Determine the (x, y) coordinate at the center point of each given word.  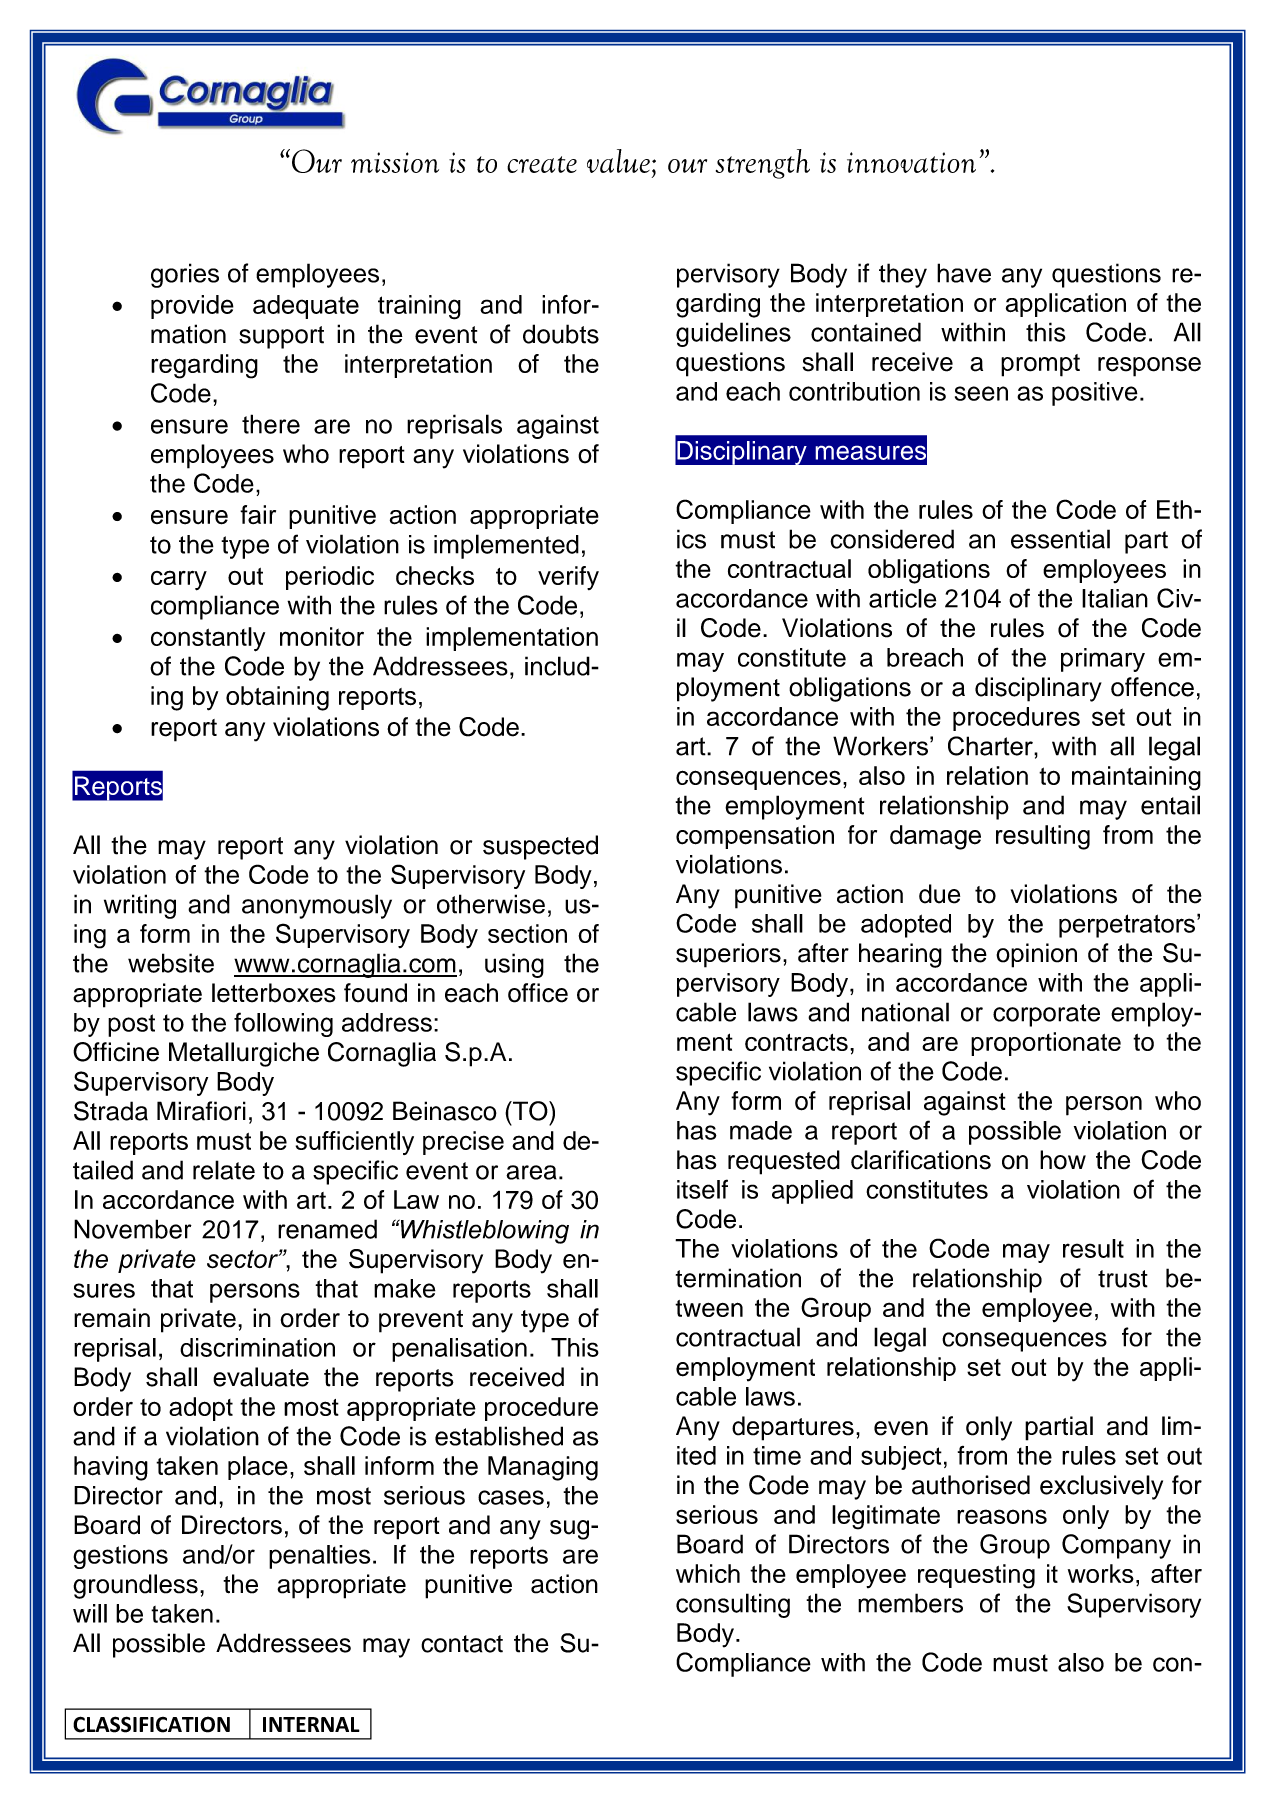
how (1063, 1160)
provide (192, 307)
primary (1103, 660)
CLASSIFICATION (151, 1724)
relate (224, 1170)
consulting (733, 1605)
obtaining (277, 698)
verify (568, 578)
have (964, 273)
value (618, 161)
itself (702, 1189)
